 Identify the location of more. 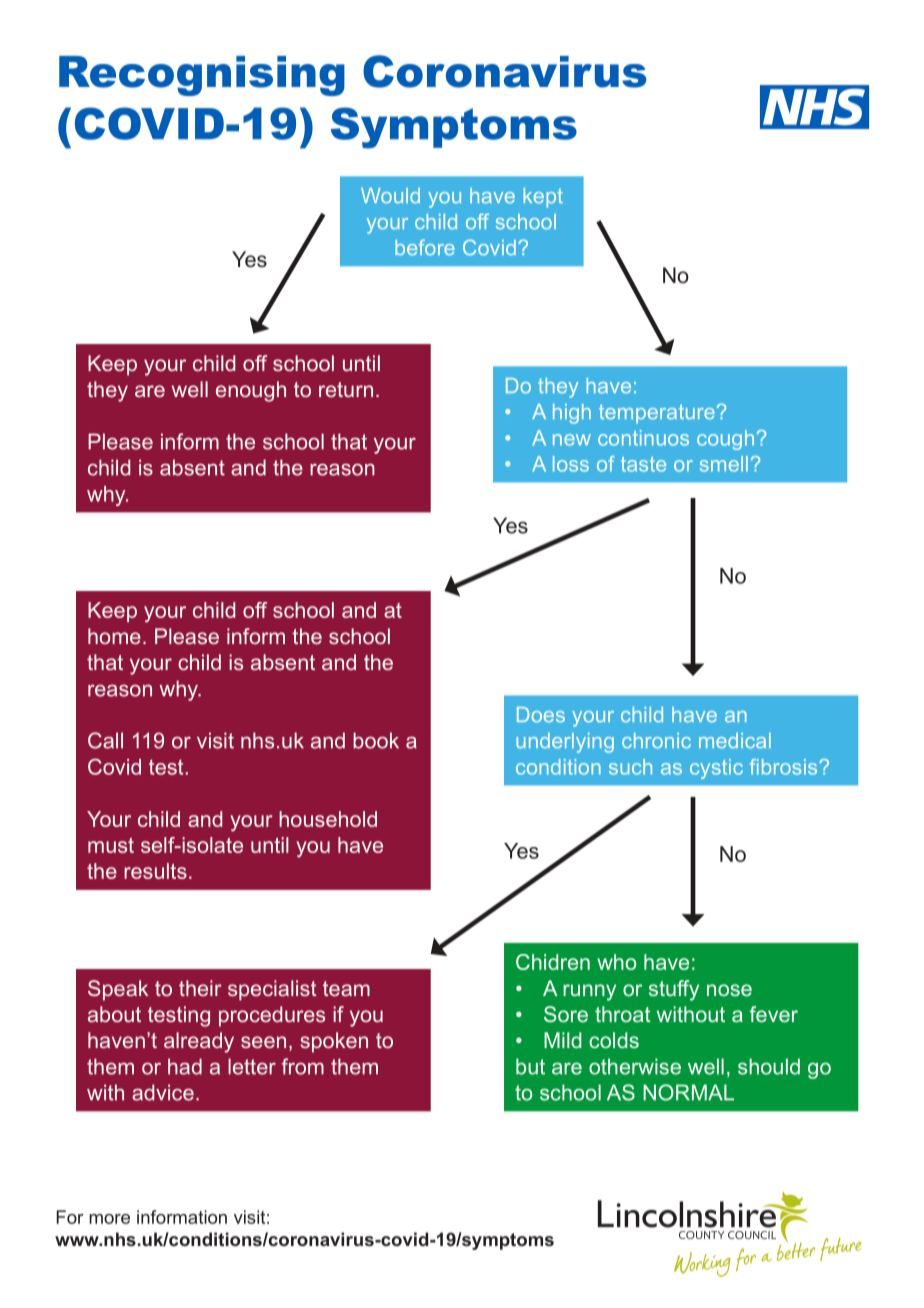
(109, 1219).
